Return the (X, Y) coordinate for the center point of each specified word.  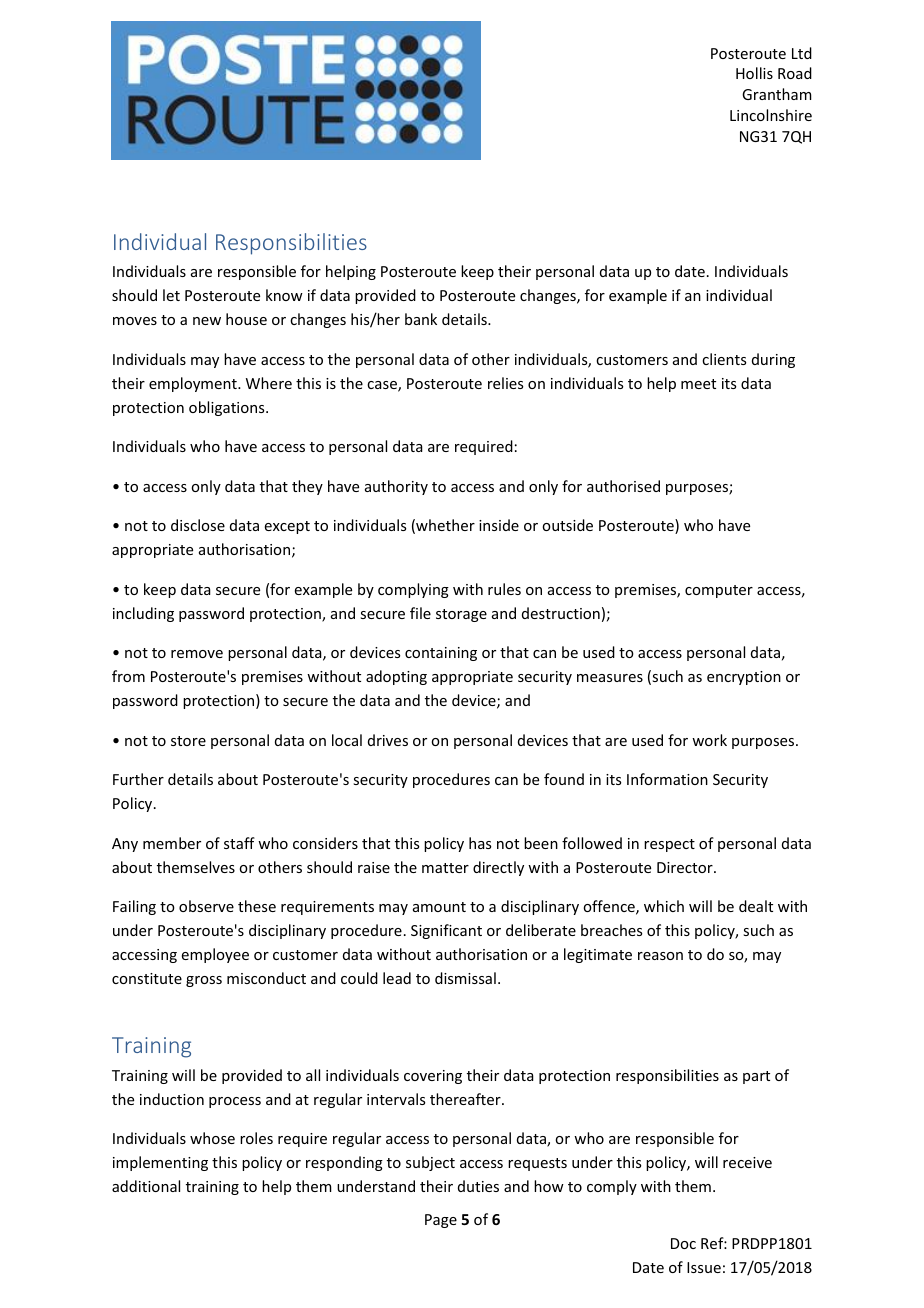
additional (146, 1186)
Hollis (754, 73)
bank (421, 319)
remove (197, 654)
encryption (744, 678)
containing (441, 654)
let (171, 295)
